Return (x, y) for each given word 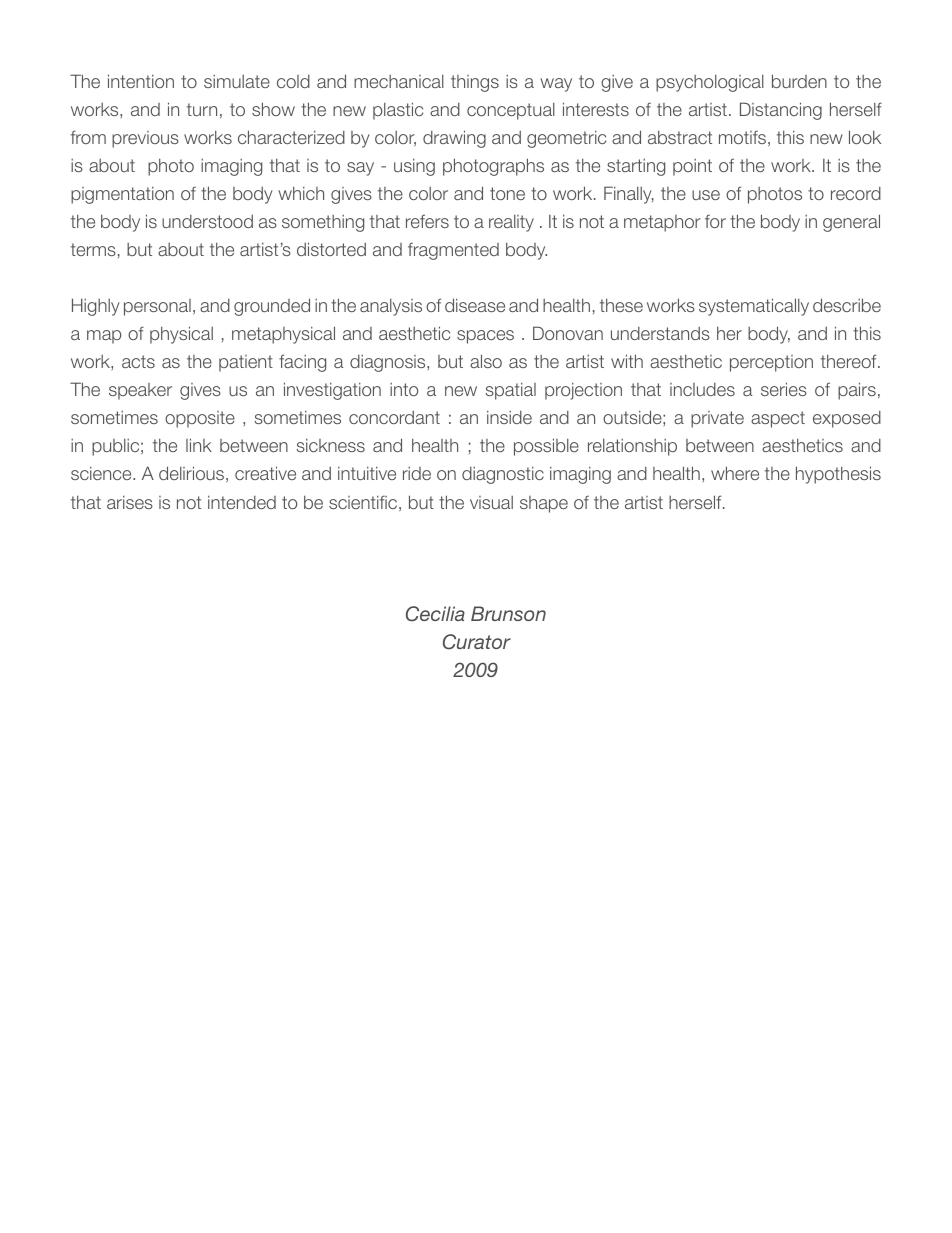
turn (202, 109)
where (735, 473)
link (199, 445)
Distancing (781, 111)
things (475, 83)
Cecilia (435, 614)
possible (546, 447)
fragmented (453, 251)
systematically (754, 307)
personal (157, 307)
